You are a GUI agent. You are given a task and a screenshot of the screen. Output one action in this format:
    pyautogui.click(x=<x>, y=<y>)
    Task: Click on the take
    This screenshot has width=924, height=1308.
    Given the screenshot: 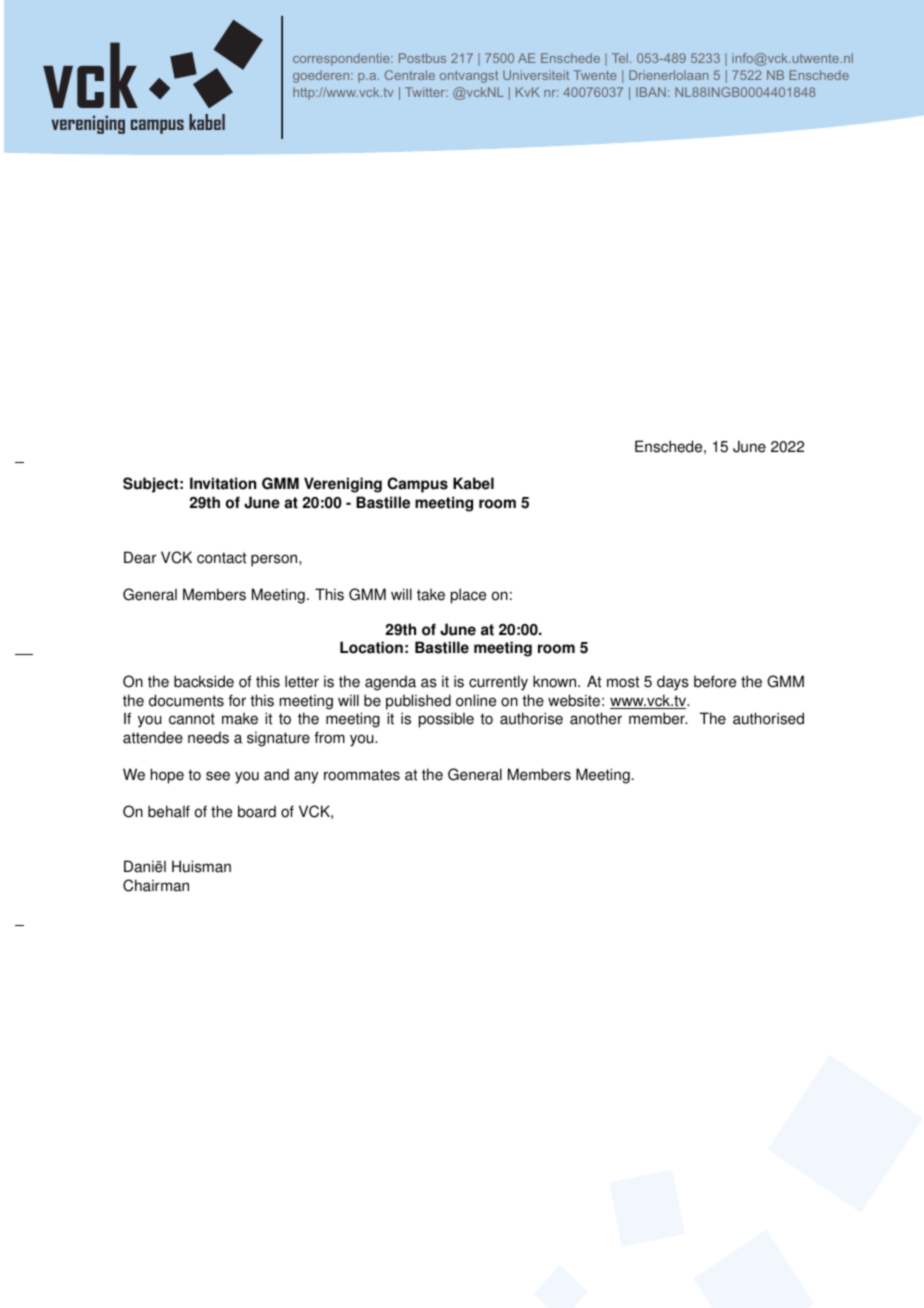 What is the action you would take?
    pyautogui.click(x=431, y=595)
